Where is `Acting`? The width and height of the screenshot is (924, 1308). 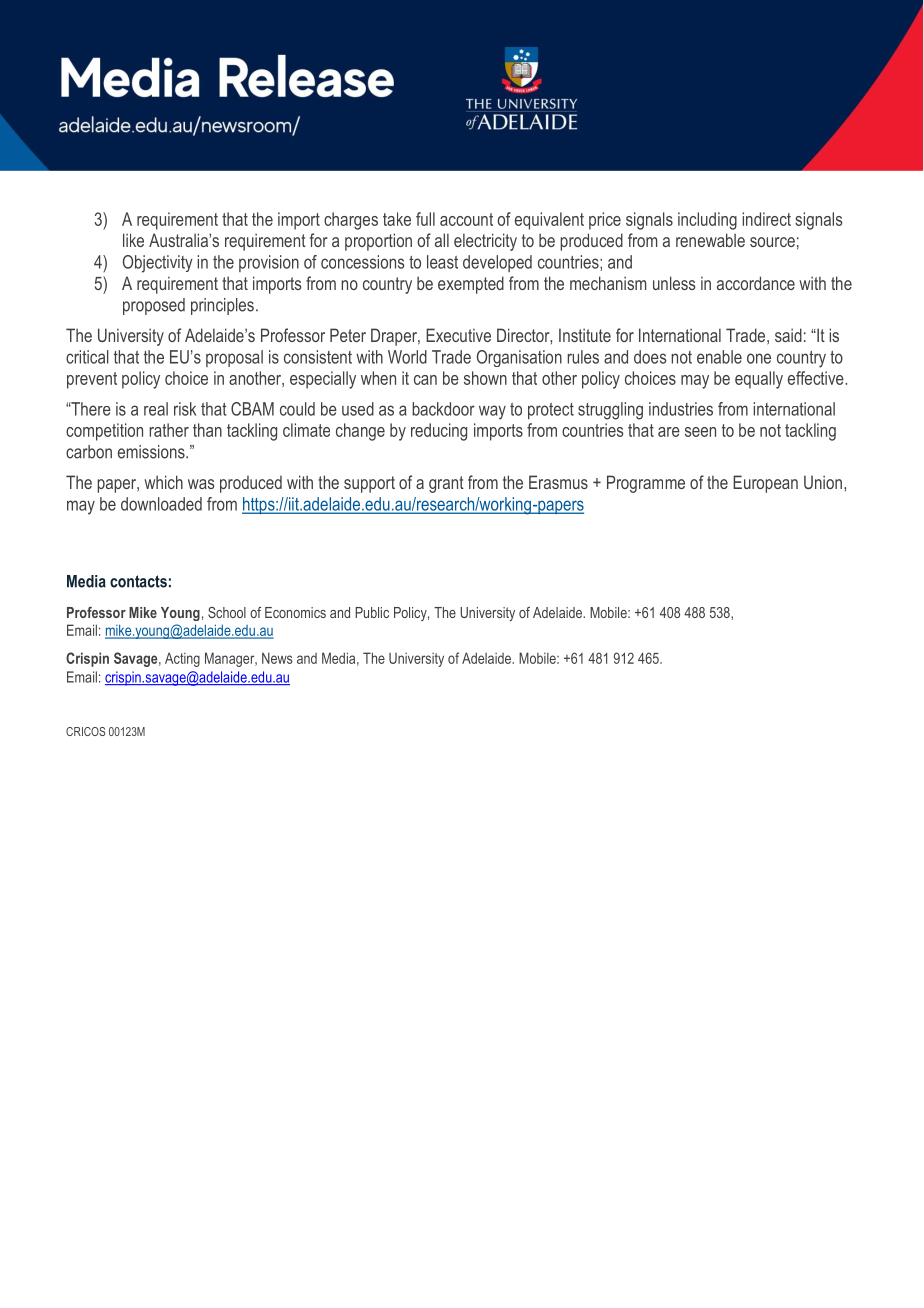
Acting is located at coordinates (182, 659).
